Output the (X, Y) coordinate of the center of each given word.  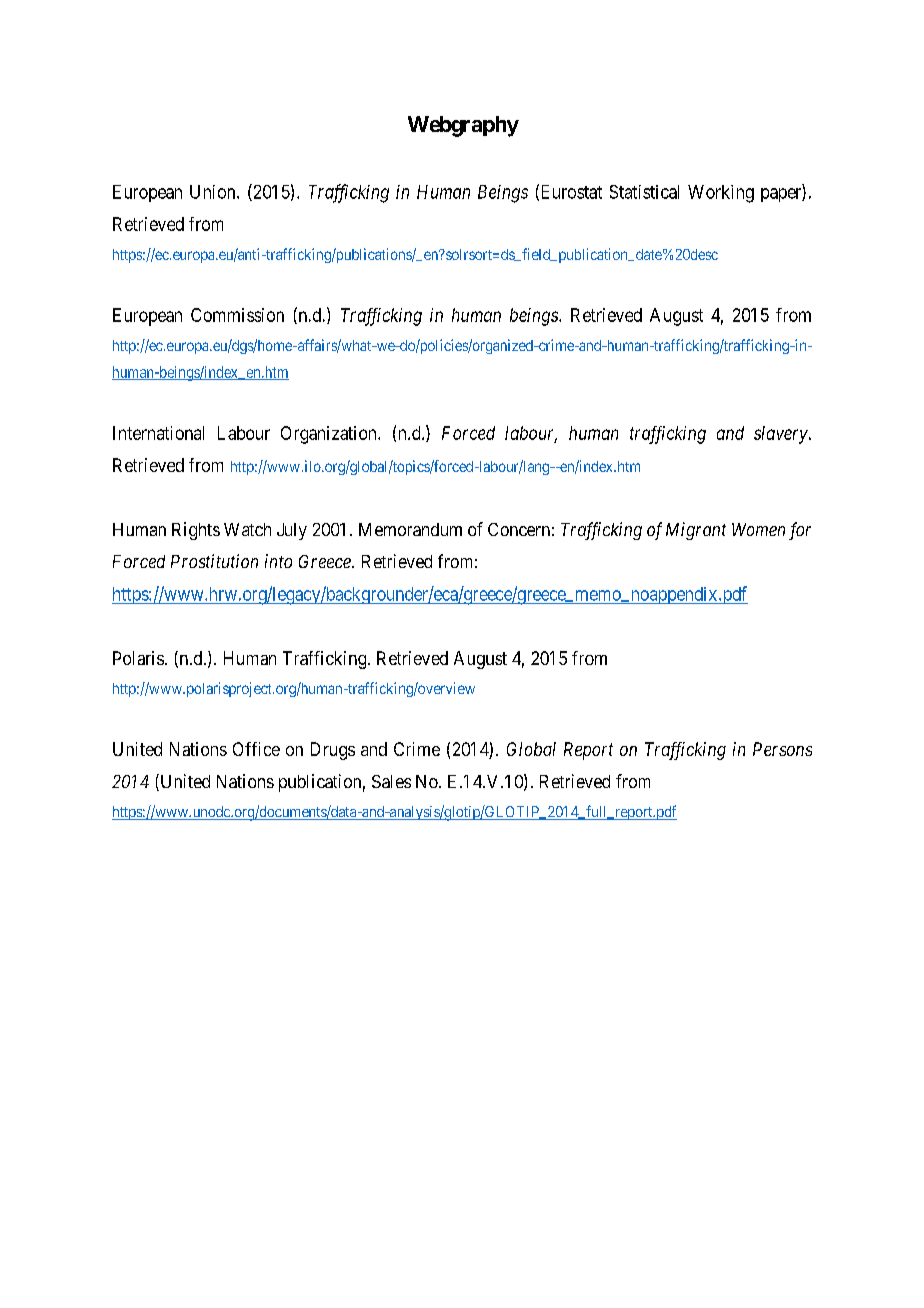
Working (721, 194)
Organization (330, 435)
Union (214, 192)
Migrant (696, 531)
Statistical (644, 192)
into (278, 561)
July (292, 531)
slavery (782, 435)
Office (256, 749)
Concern (519, 529)
